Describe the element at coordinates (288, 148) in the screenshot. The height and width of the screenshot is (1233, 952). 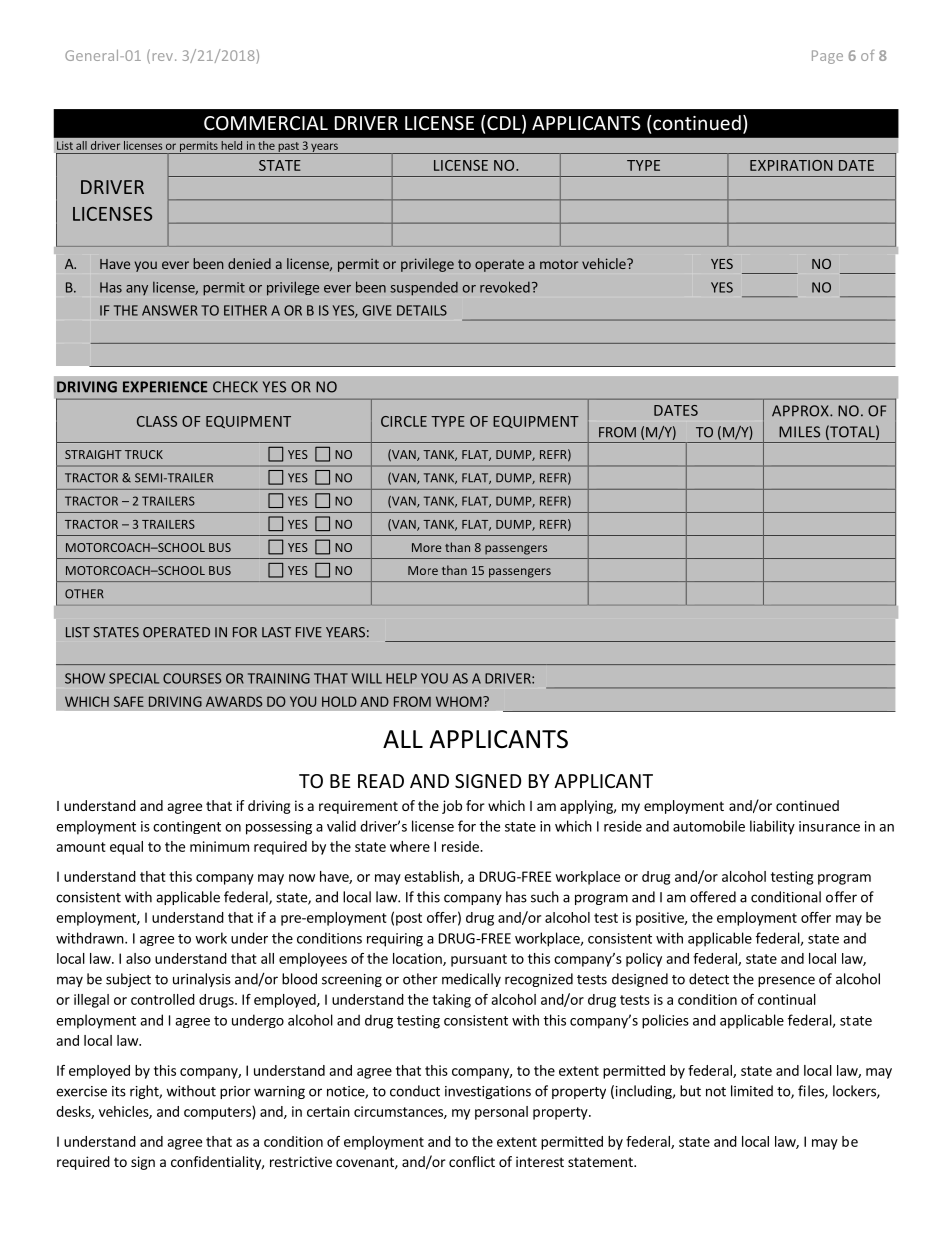
I see `past` at that location.
